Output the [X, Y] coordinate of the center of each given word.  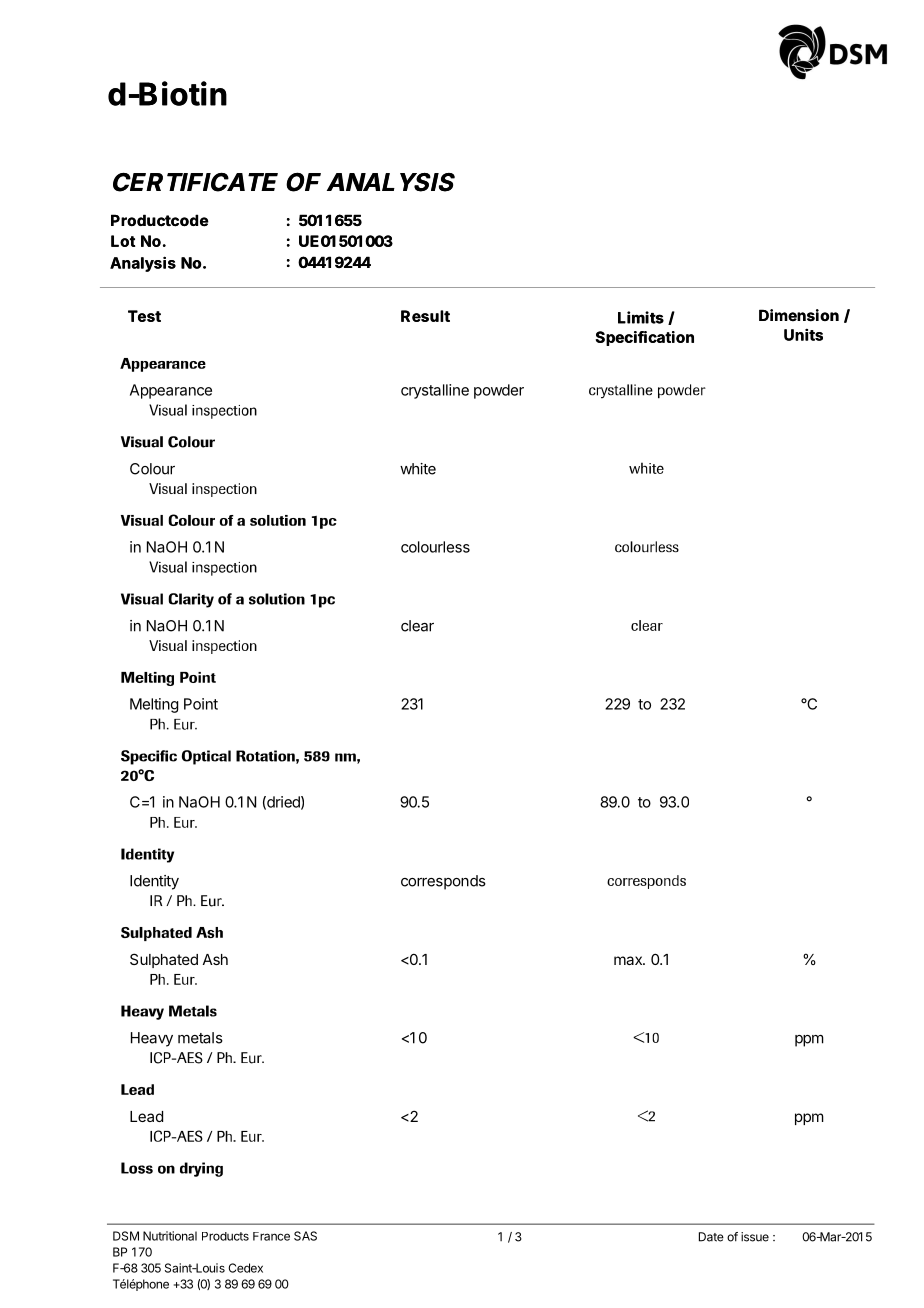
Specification [644, 338]
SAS [305, 1236]
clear [417, 626]
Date [711, 1237]
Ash [215, 959]
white [418, 469]
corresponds [443, 882]
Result [425, 316]
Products [225, 1236]
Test [144, 316]
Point [201, 704]
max [629, 960]
